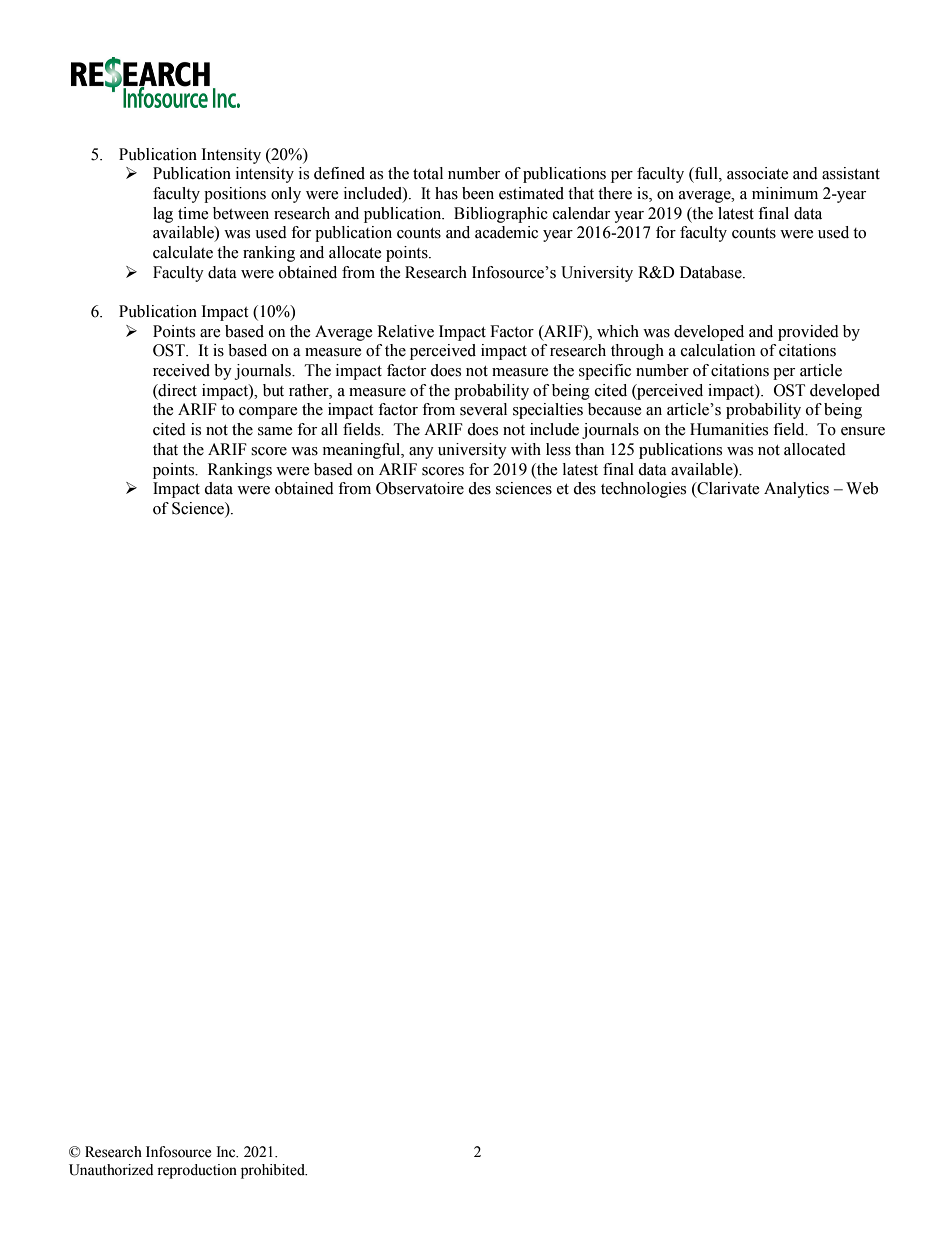  I want to click on same, so click(275, 431).
